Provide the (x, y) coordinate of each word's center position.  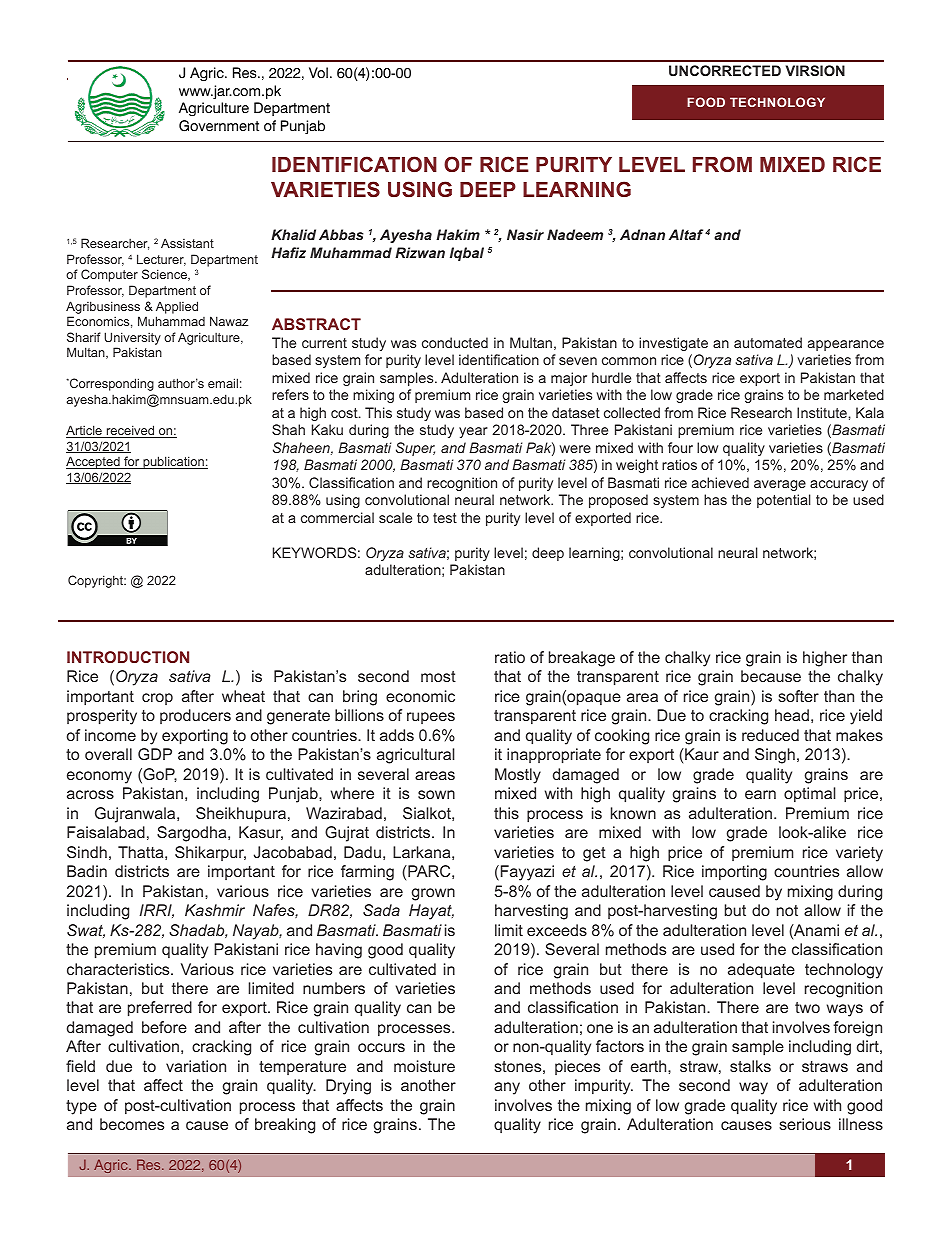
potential (784, 501)
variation (196, 1066)
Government (219, 126)
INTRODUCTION (128, 657)
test (445, 518)
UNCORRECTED (725, 70)
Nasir (525, 234)
